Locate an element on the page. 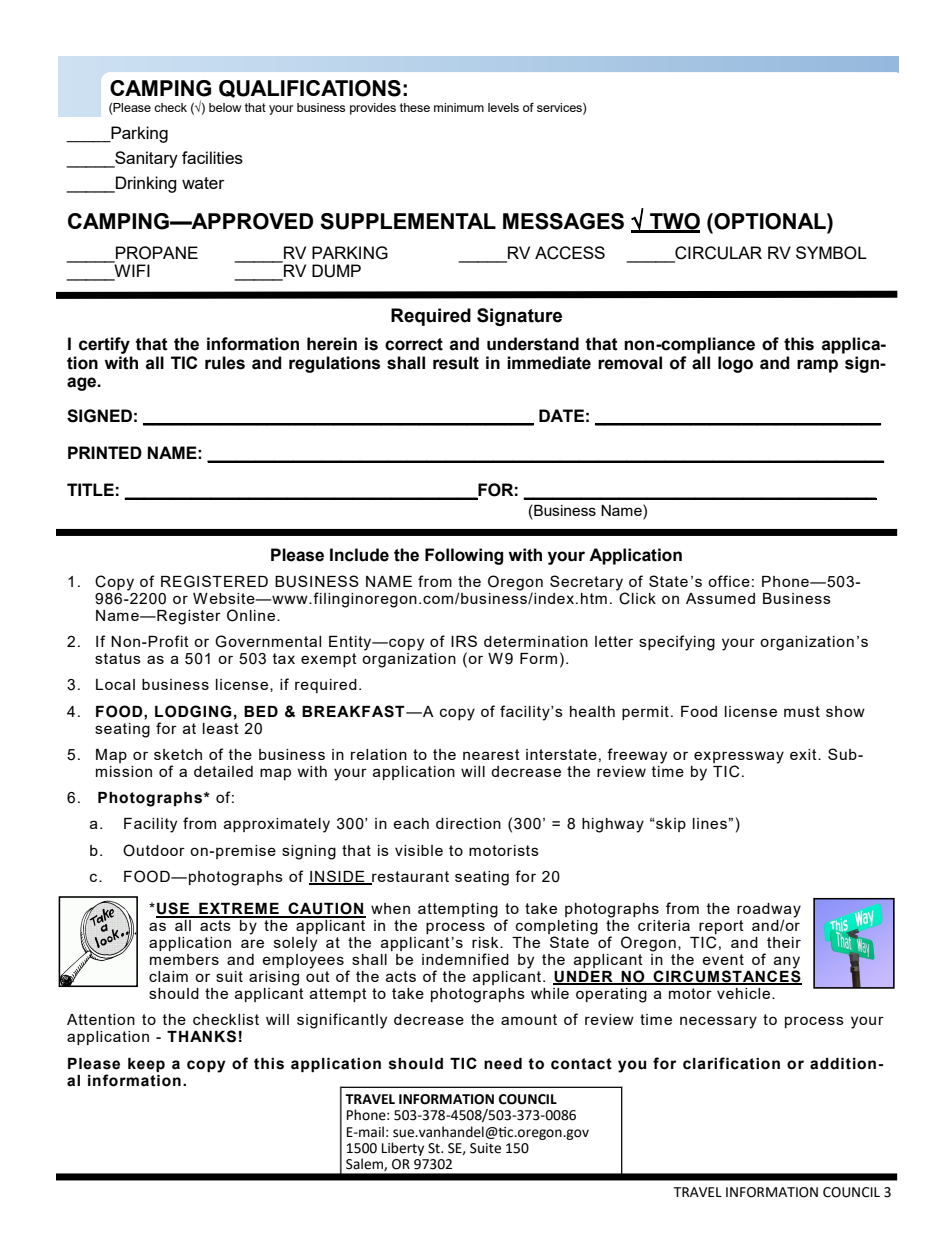 The width and height of the document is (952, 1233). minimum is located at coordinates (459, 107).
